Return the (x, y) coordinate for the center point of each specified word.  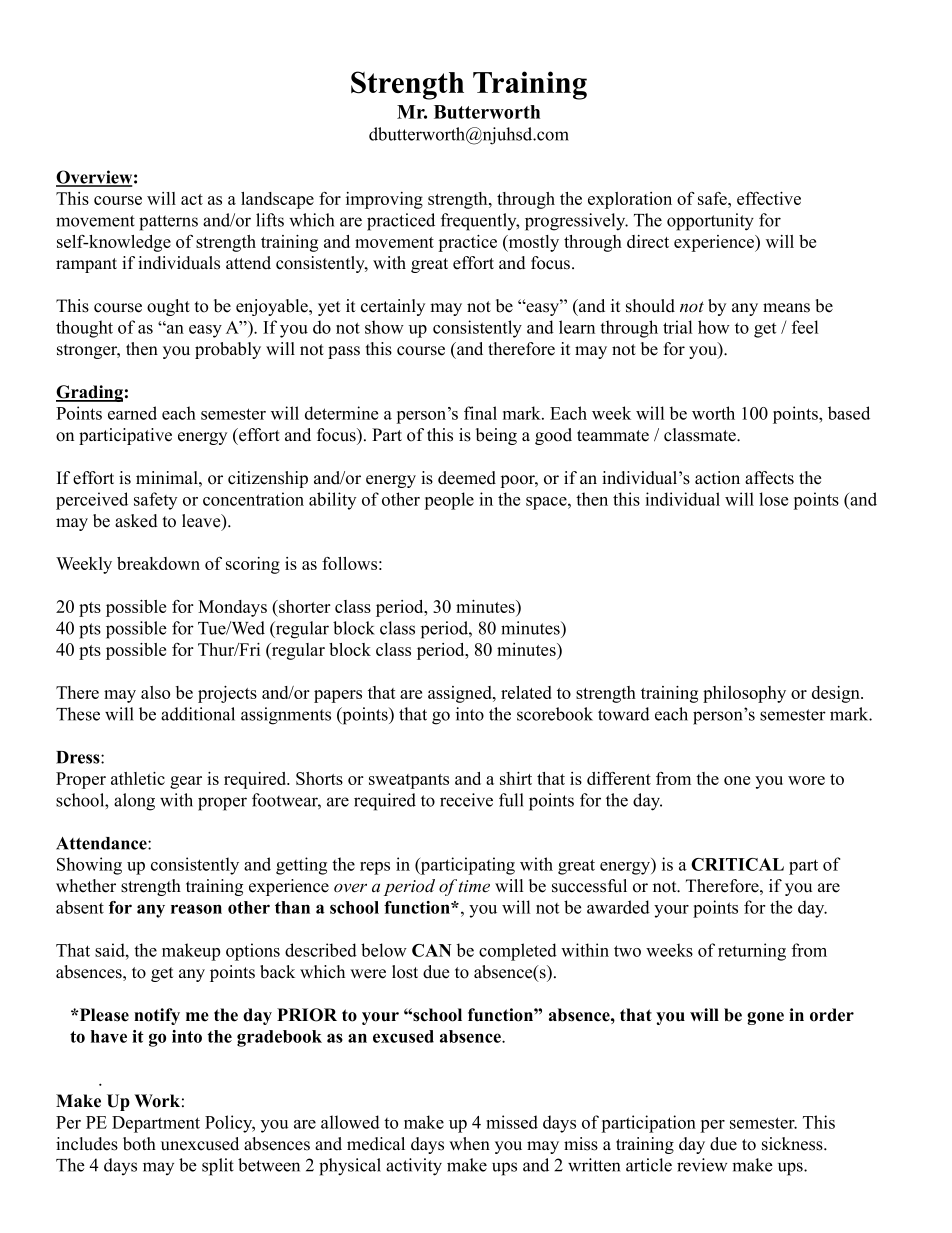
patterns (168, 223)
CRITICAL (737, 864)
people (449, 501)
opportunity (710, 222)
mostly (532, 243)
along (134, 802)
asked (136, 521)
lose (773, 499)
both (139, 1144)
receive (466, 800)
